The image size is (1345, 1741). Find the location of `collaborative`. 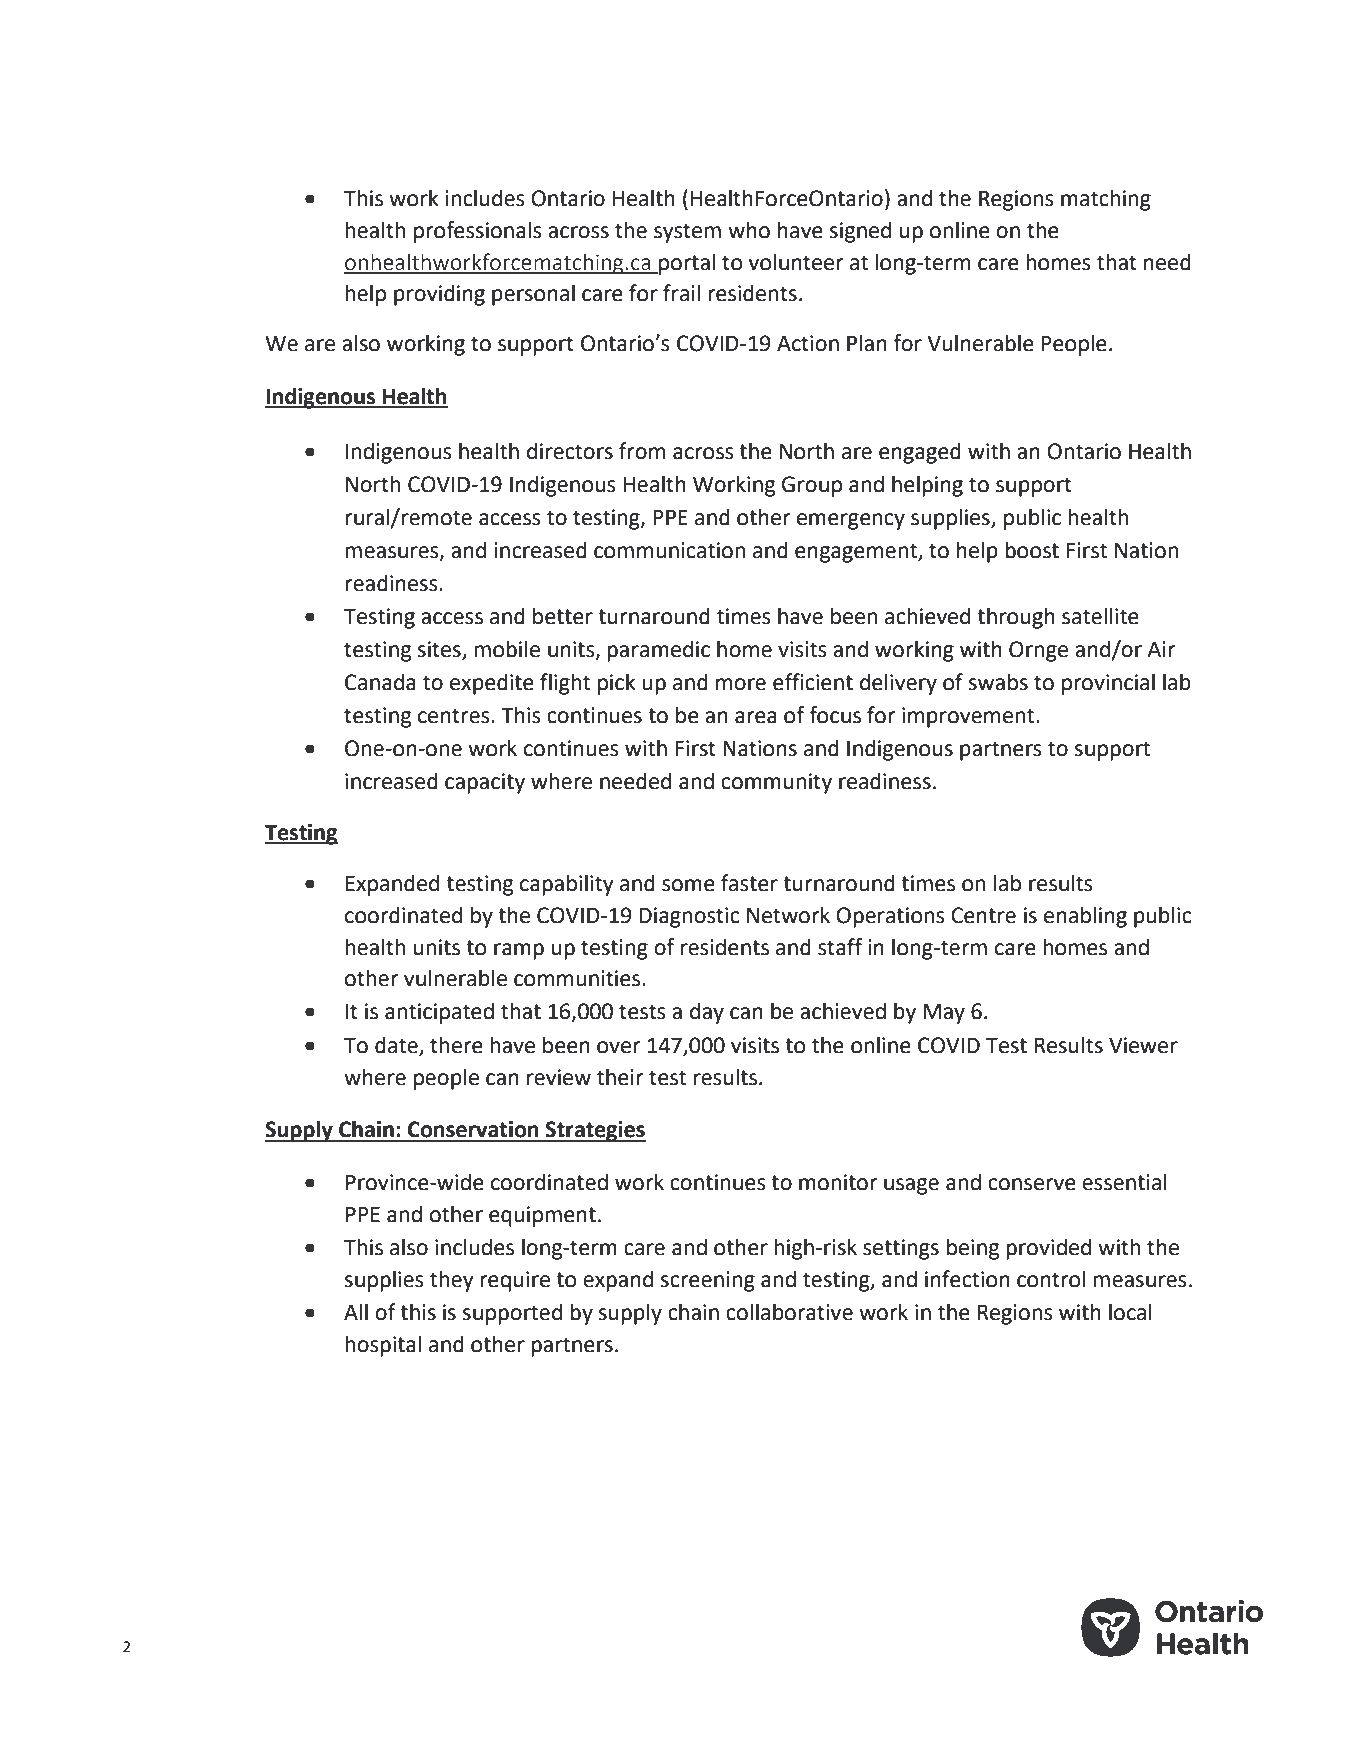

collaborative is located at coordinates (789, 1312).
